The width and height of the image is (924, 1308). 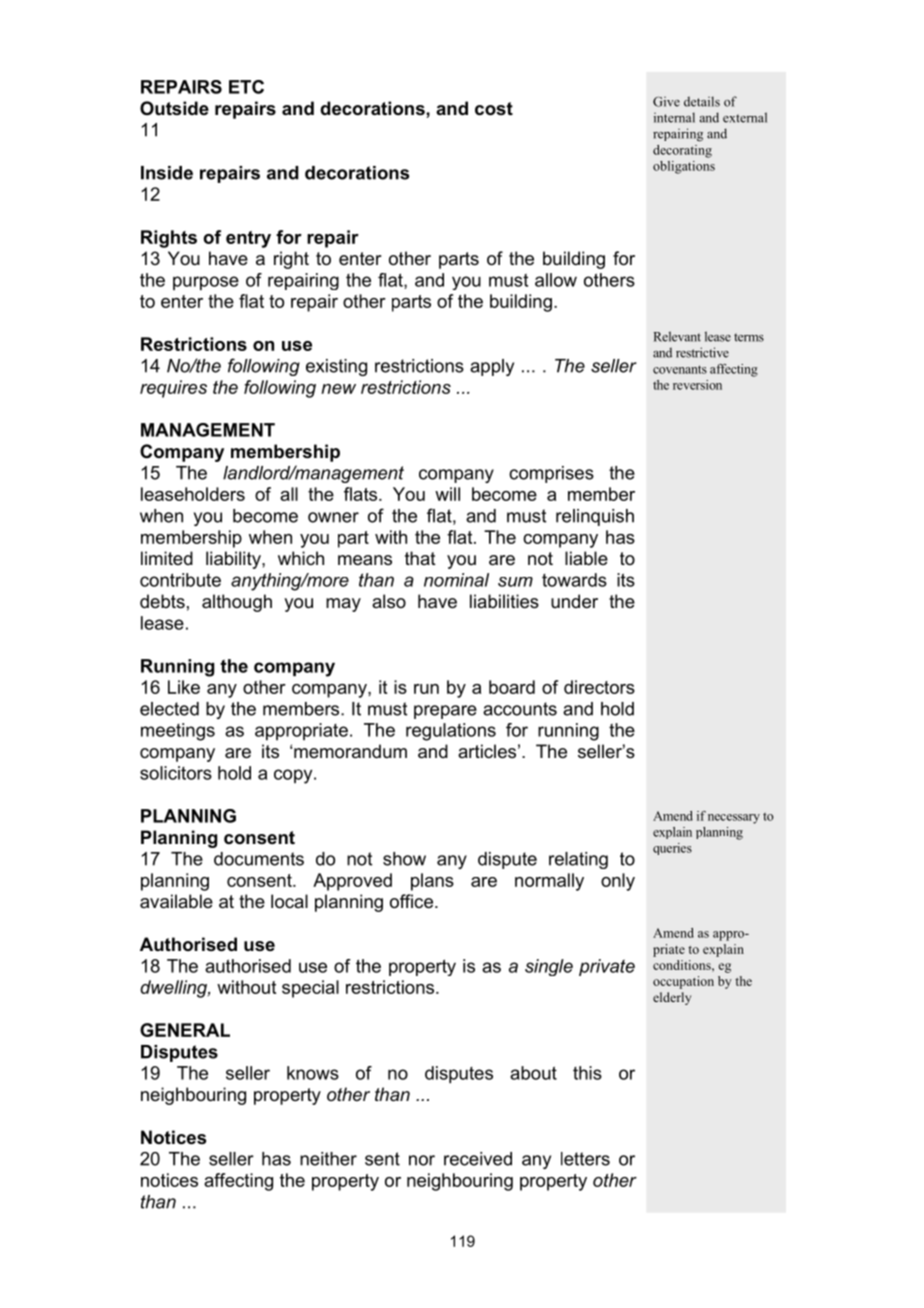 What do you see at coordinates (494, 109) in the image?
I see `cost` at bounding box center [494, 109].
